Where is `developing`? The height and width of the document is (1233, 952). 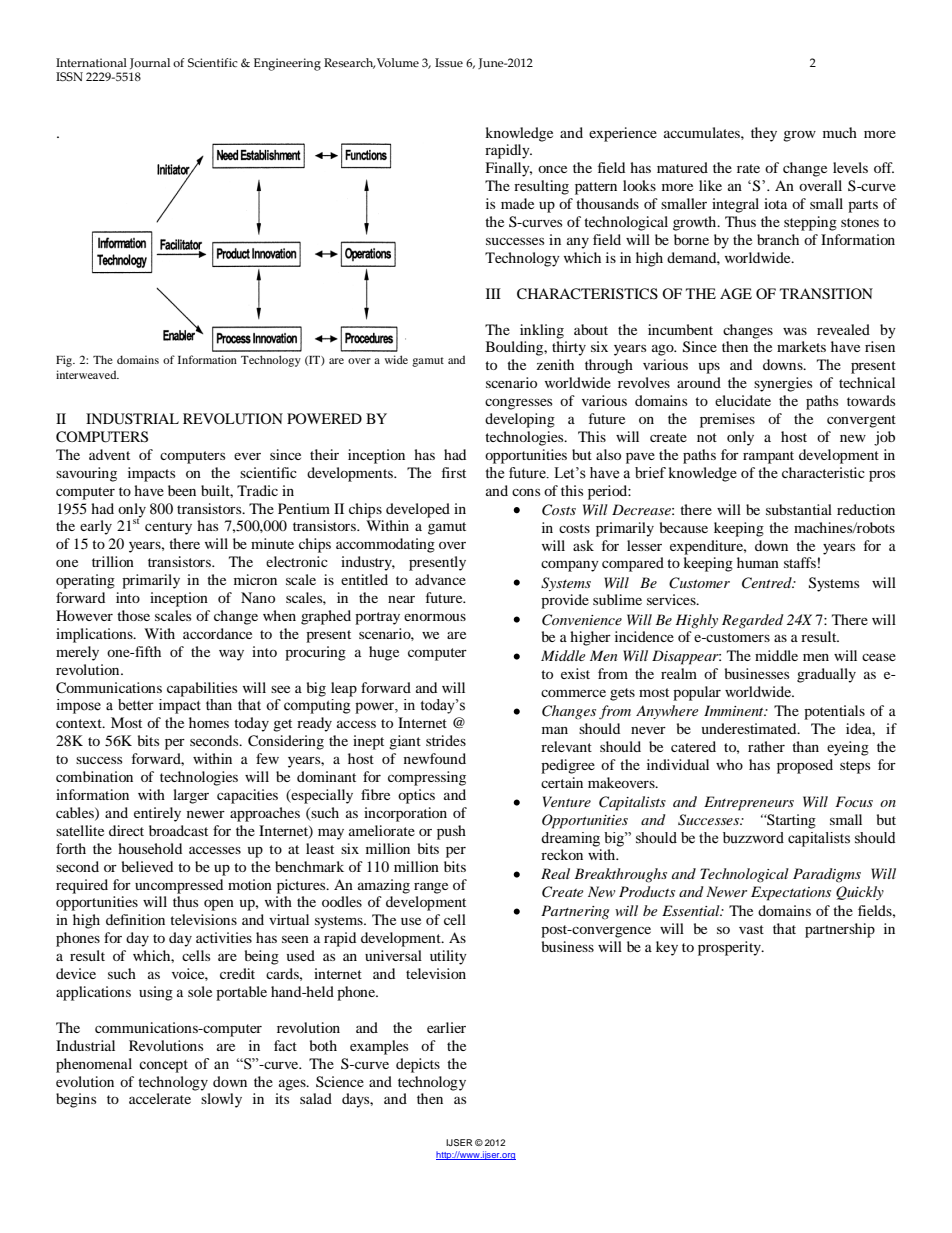 developing is located at coordinates (520, 420).
